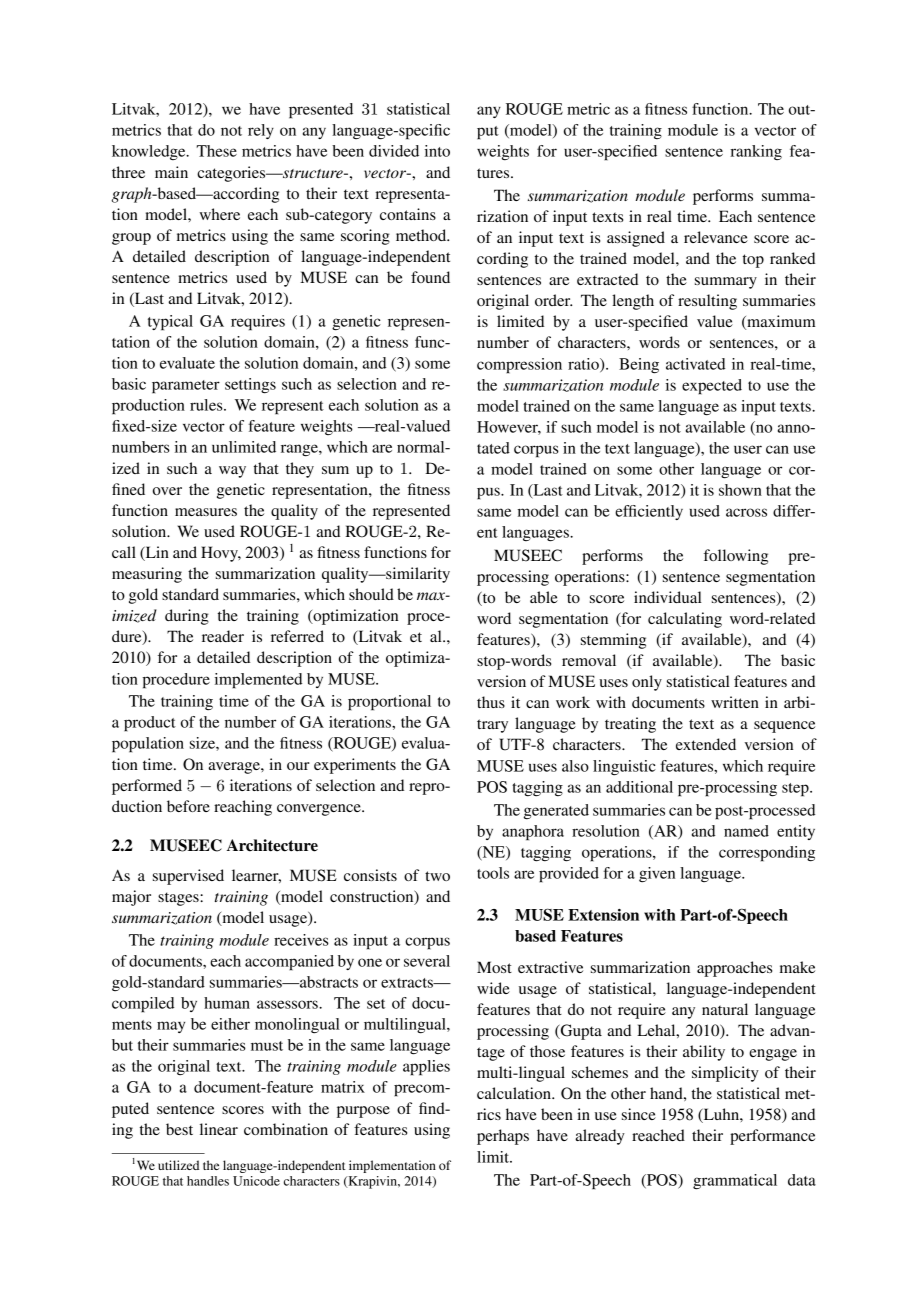 Image resolution: width=924 pixels, height=1308 pixels. Describe the element at coordinates (147, 787) in the document. I see `performed` at that location.
